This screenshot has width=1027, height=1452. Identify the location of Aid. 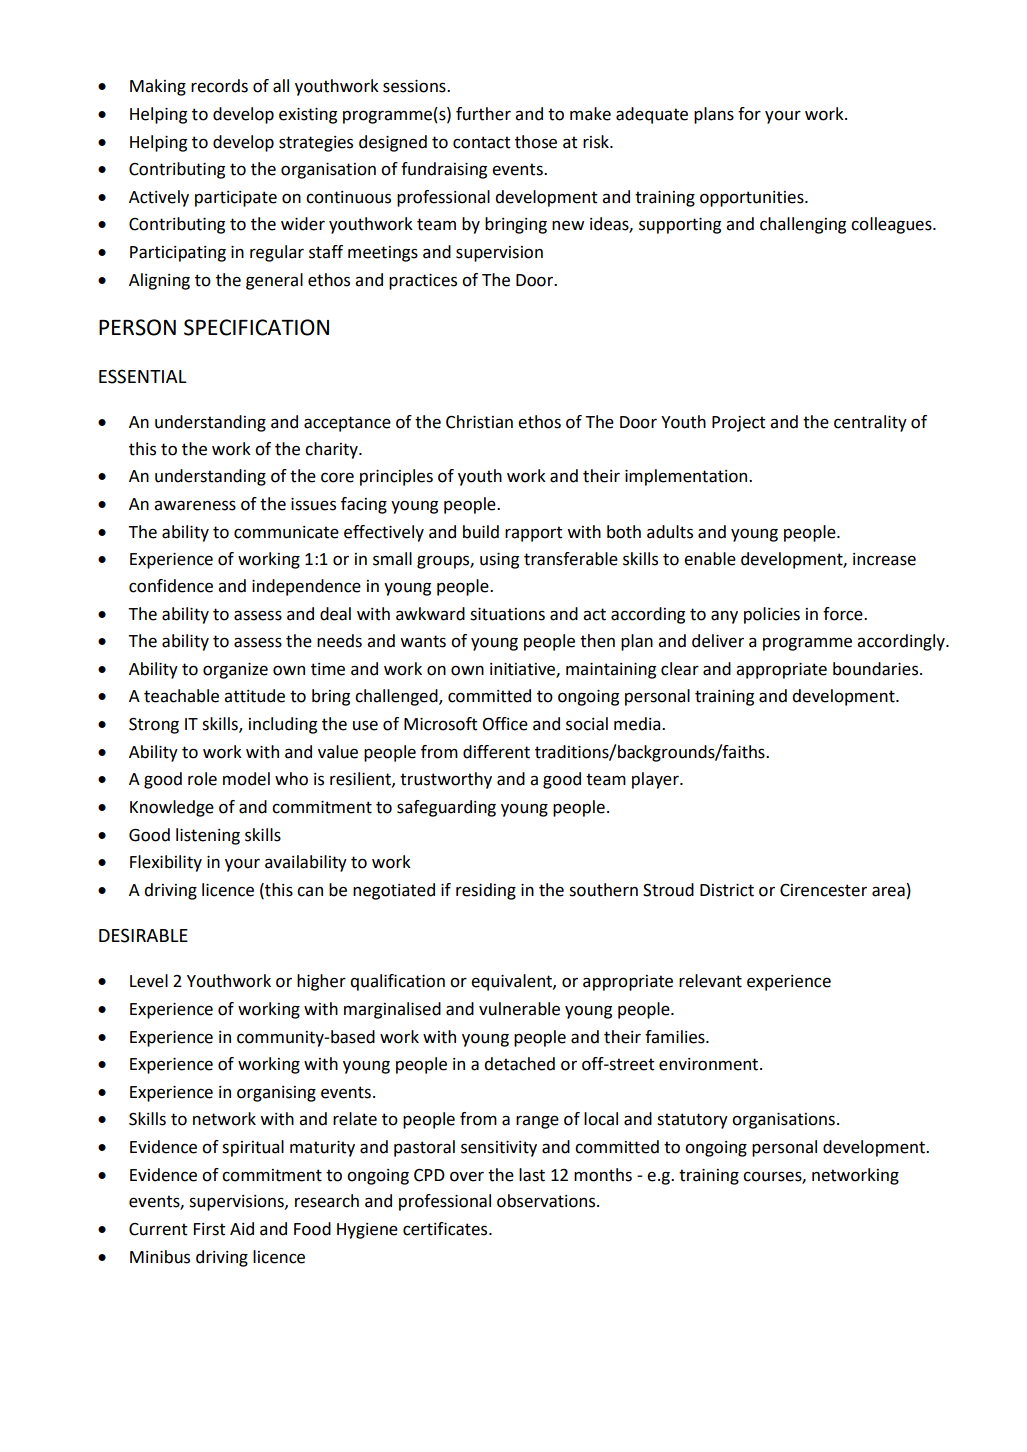
(242, 1229).
